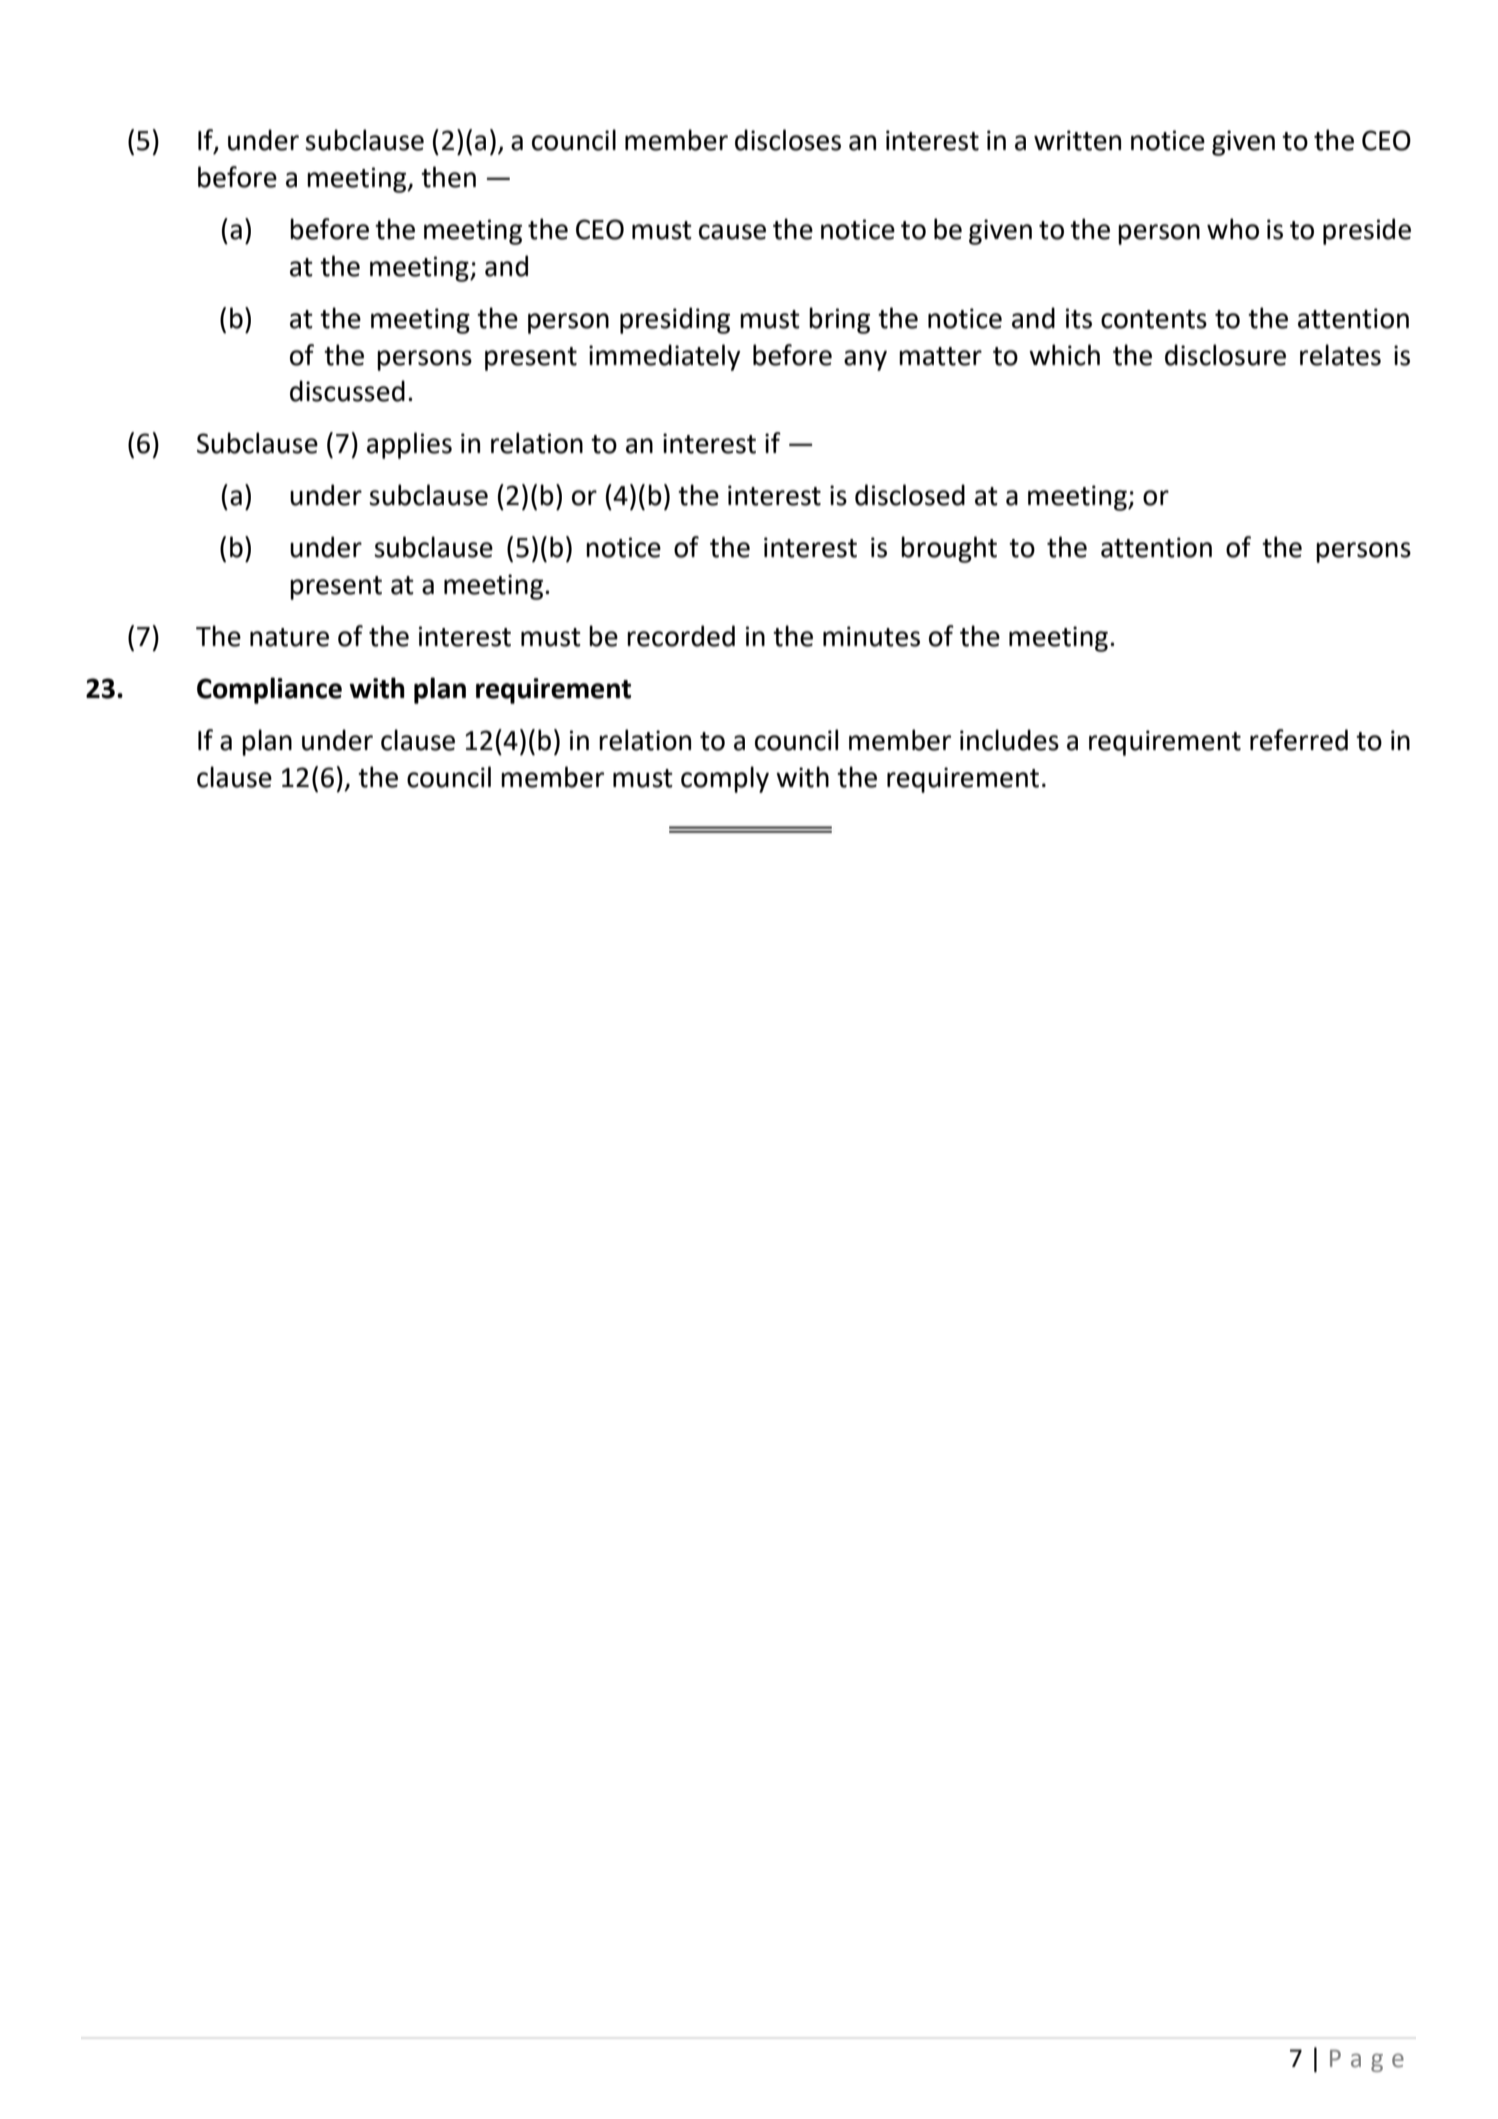 Image resolution: width=1498 pixels, height=2119 pixels. Describe the element at coordinates (1077, 140) in the document. I see `written` at that location.
